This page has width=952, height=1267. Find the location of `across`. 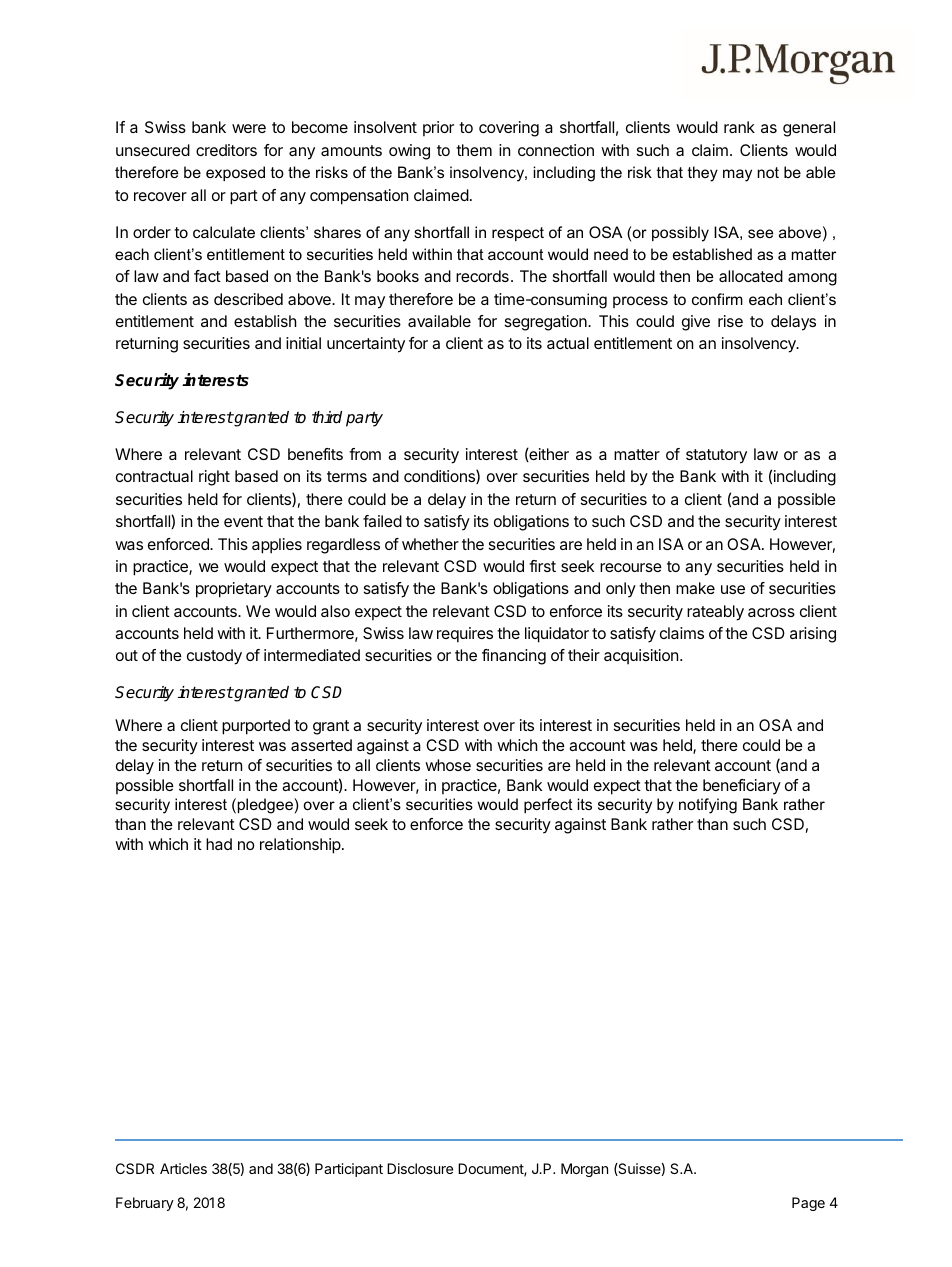

across is located at coordinates (771, 612).
